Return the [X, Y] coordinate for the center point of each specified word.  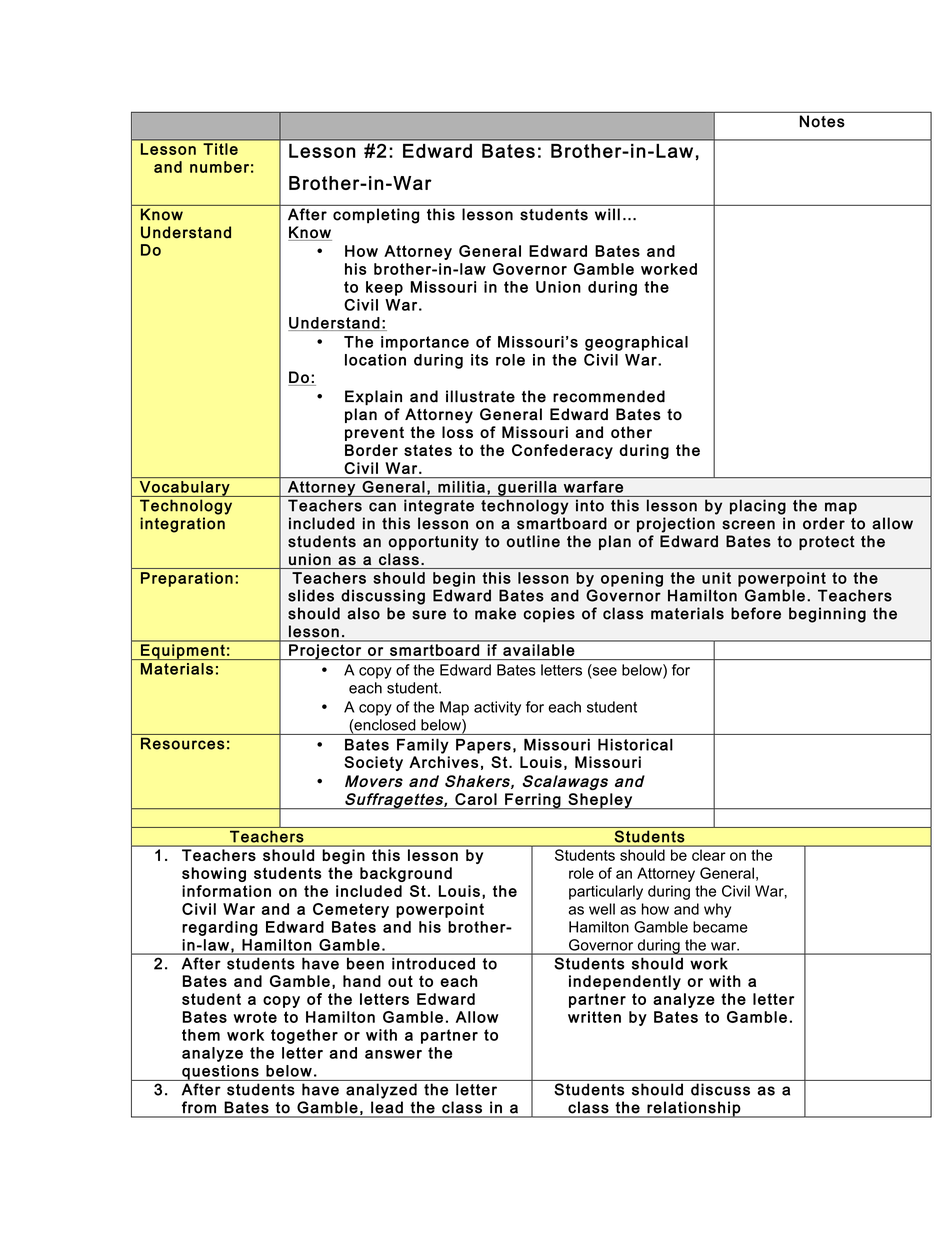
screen [748, 525]
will [607, 214]
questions [220, 1073]
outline [533, 541]
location [375, 360]
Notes [822, 121]
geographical [636, 343]
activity [497, 708]
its [479, 360]
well [602, 909]
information [226, 891]
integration [182, 525]
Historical [635, 744]
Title [221, 149]
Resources [183, 743]
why [717, 910]
